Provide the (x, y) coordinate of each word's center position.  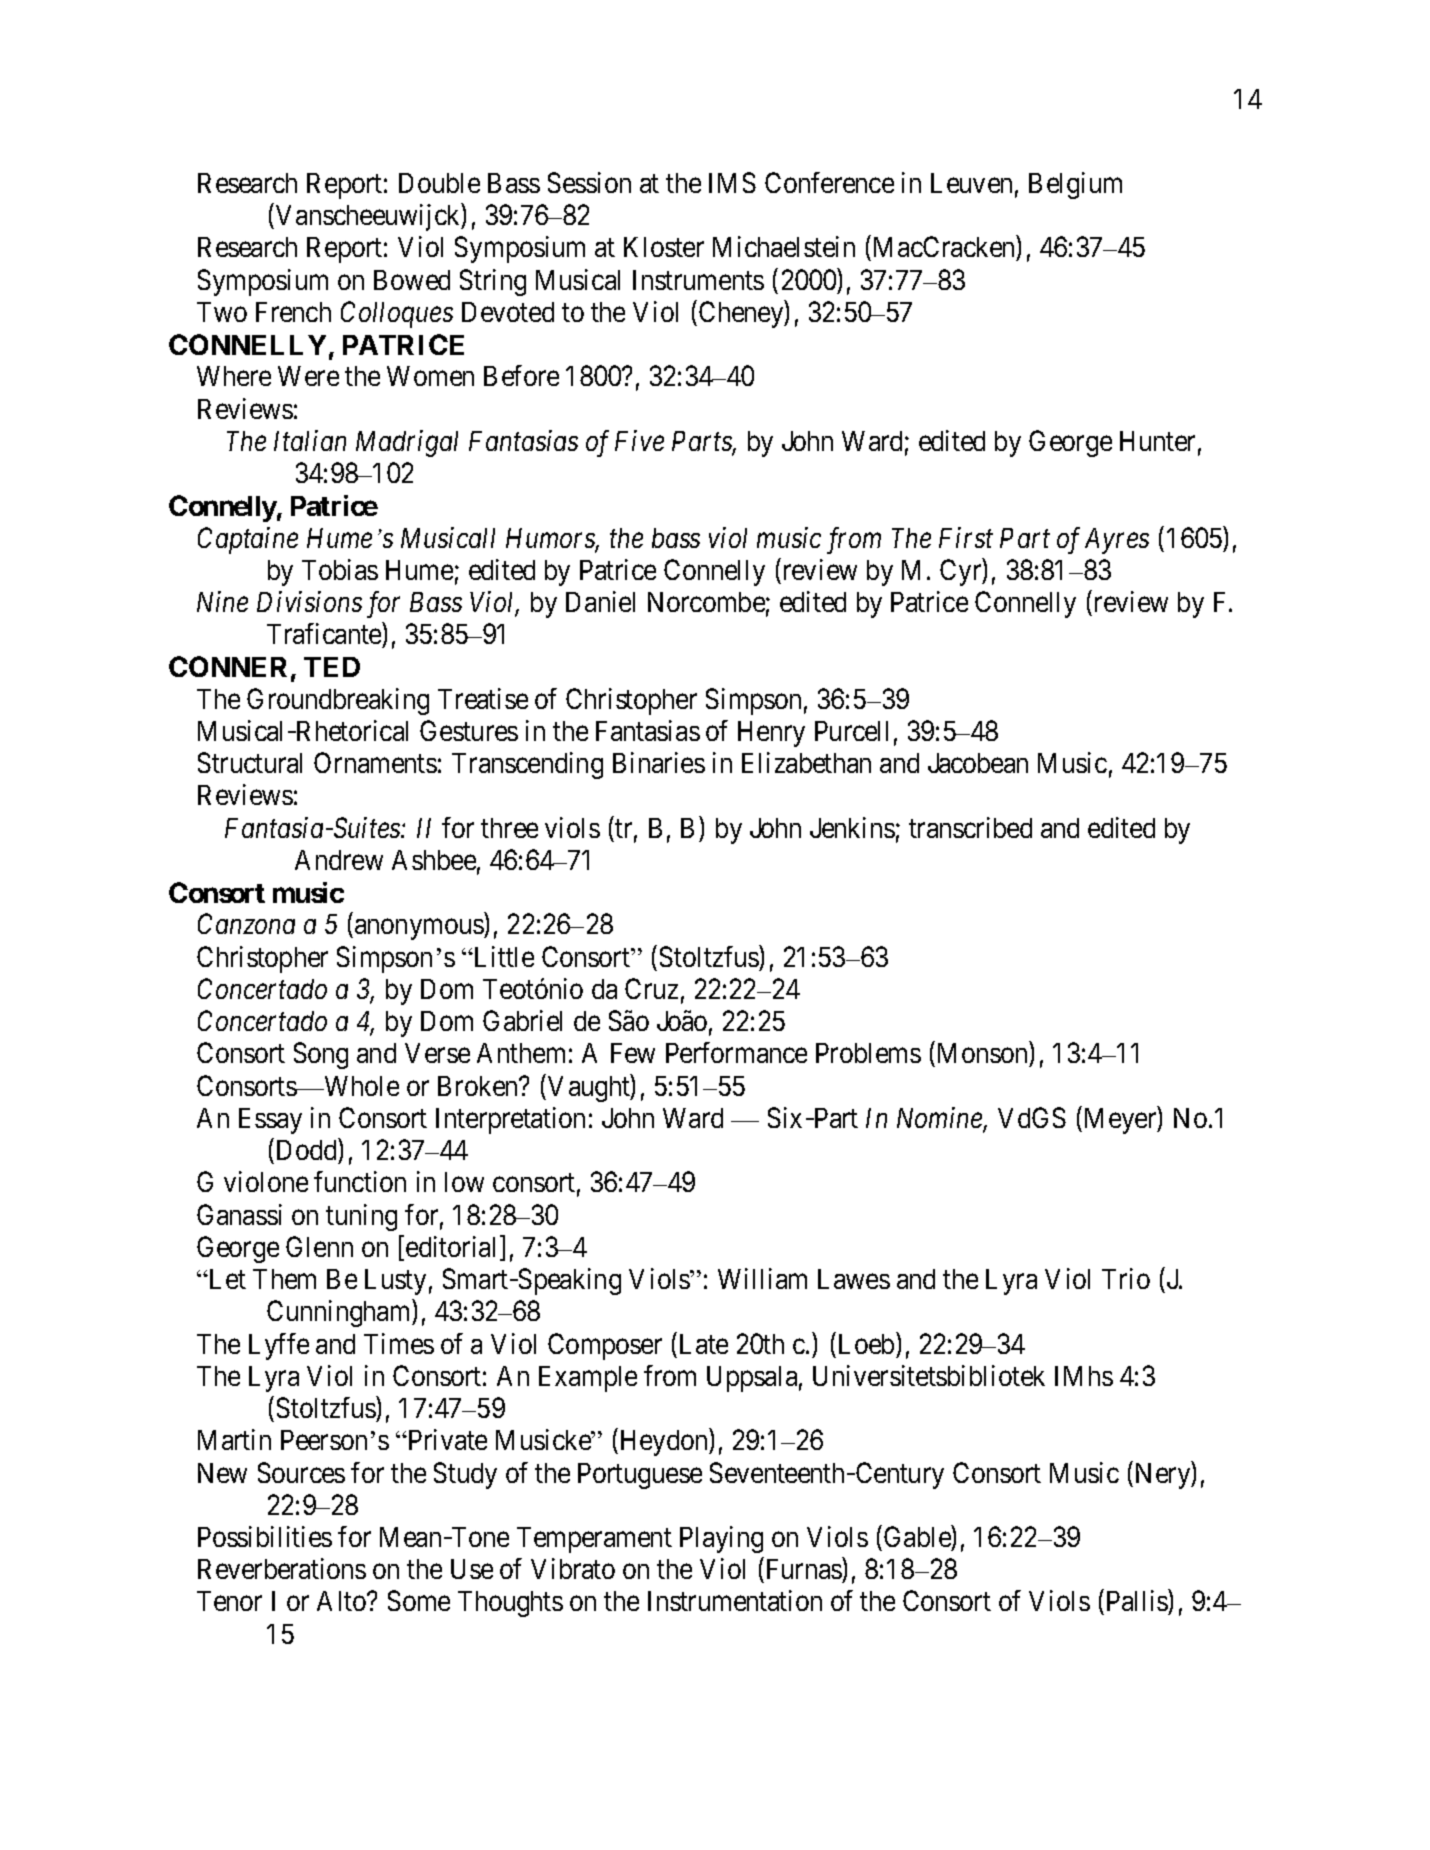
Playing (721, 1539)
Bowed (412, 280)
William (762, 1278)
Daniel (600, 601)
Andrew (339, 860)
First (966, 537)
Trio (1126, 1278)
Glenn (319, 1246)
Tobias (340, 569)
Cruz (651, 988)
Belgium (1075, 185)
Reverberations (282, 1568)
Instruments (698, 280)
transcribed (970, 827)
